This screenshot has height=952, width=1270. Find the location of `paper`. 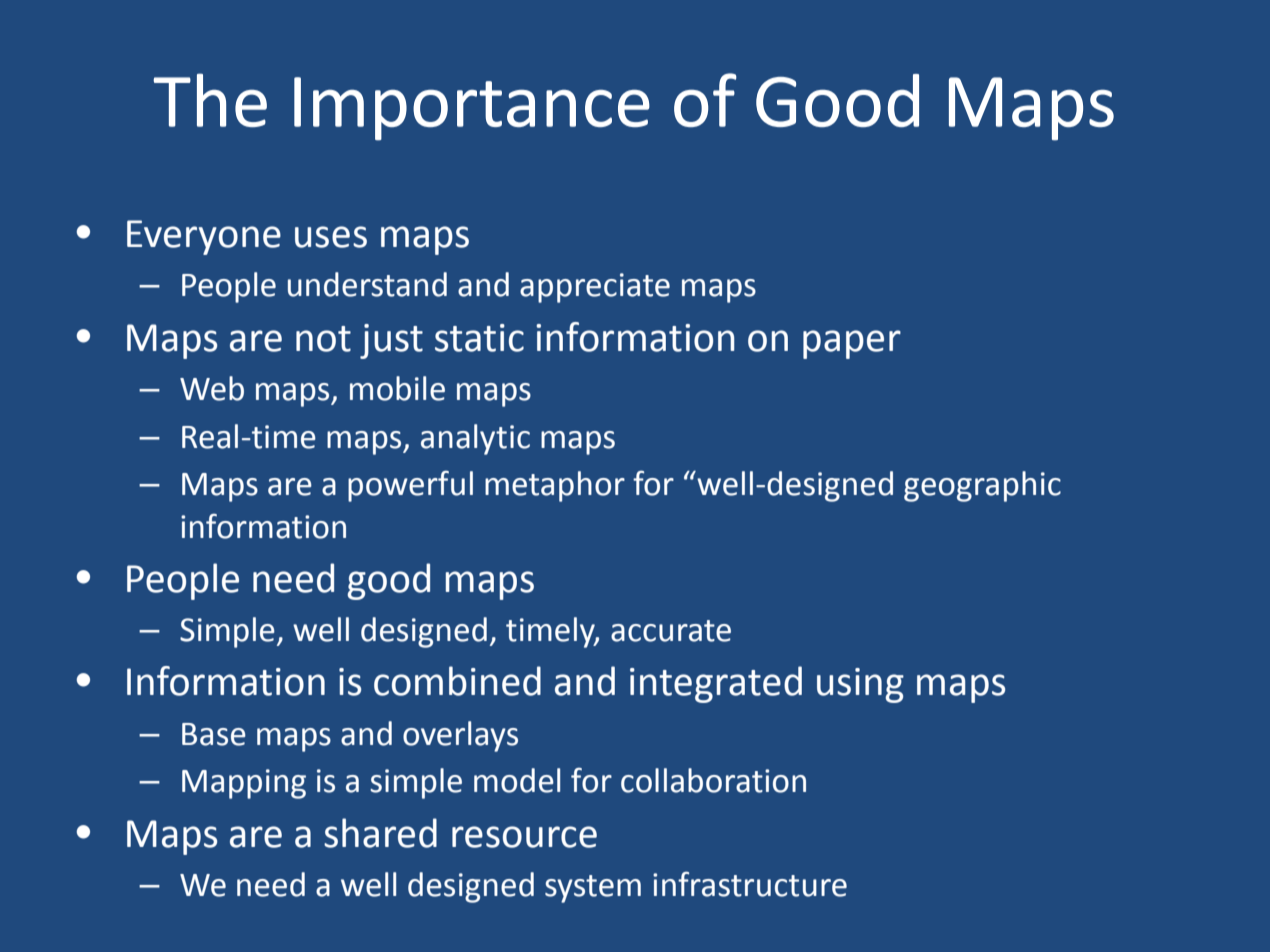

paper is located at coordinates (852, 344).
